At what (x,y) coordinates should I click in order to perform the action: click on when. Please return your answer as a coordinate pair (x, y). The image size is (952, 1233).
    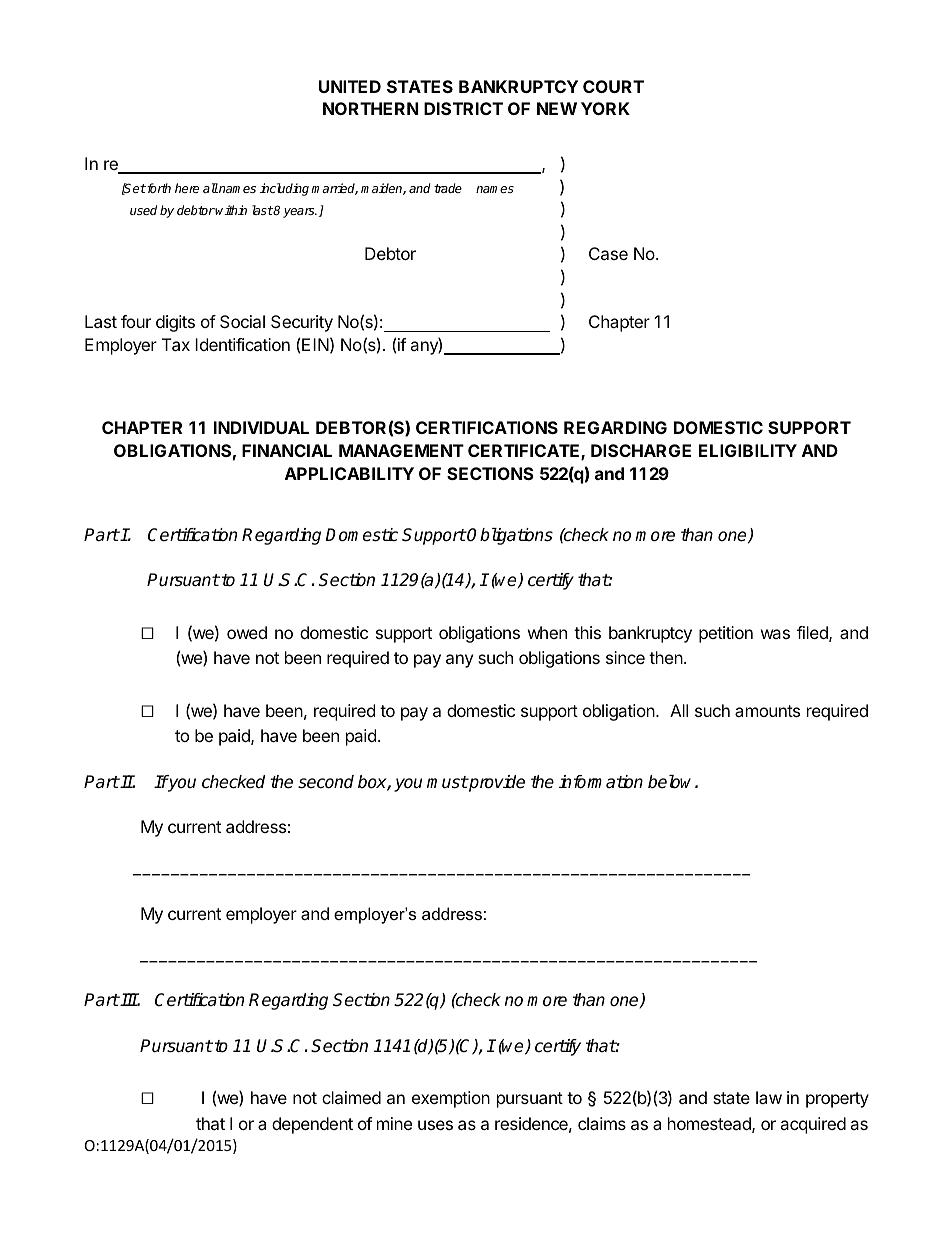
    Looking at the image, I should click on (547, 632).
